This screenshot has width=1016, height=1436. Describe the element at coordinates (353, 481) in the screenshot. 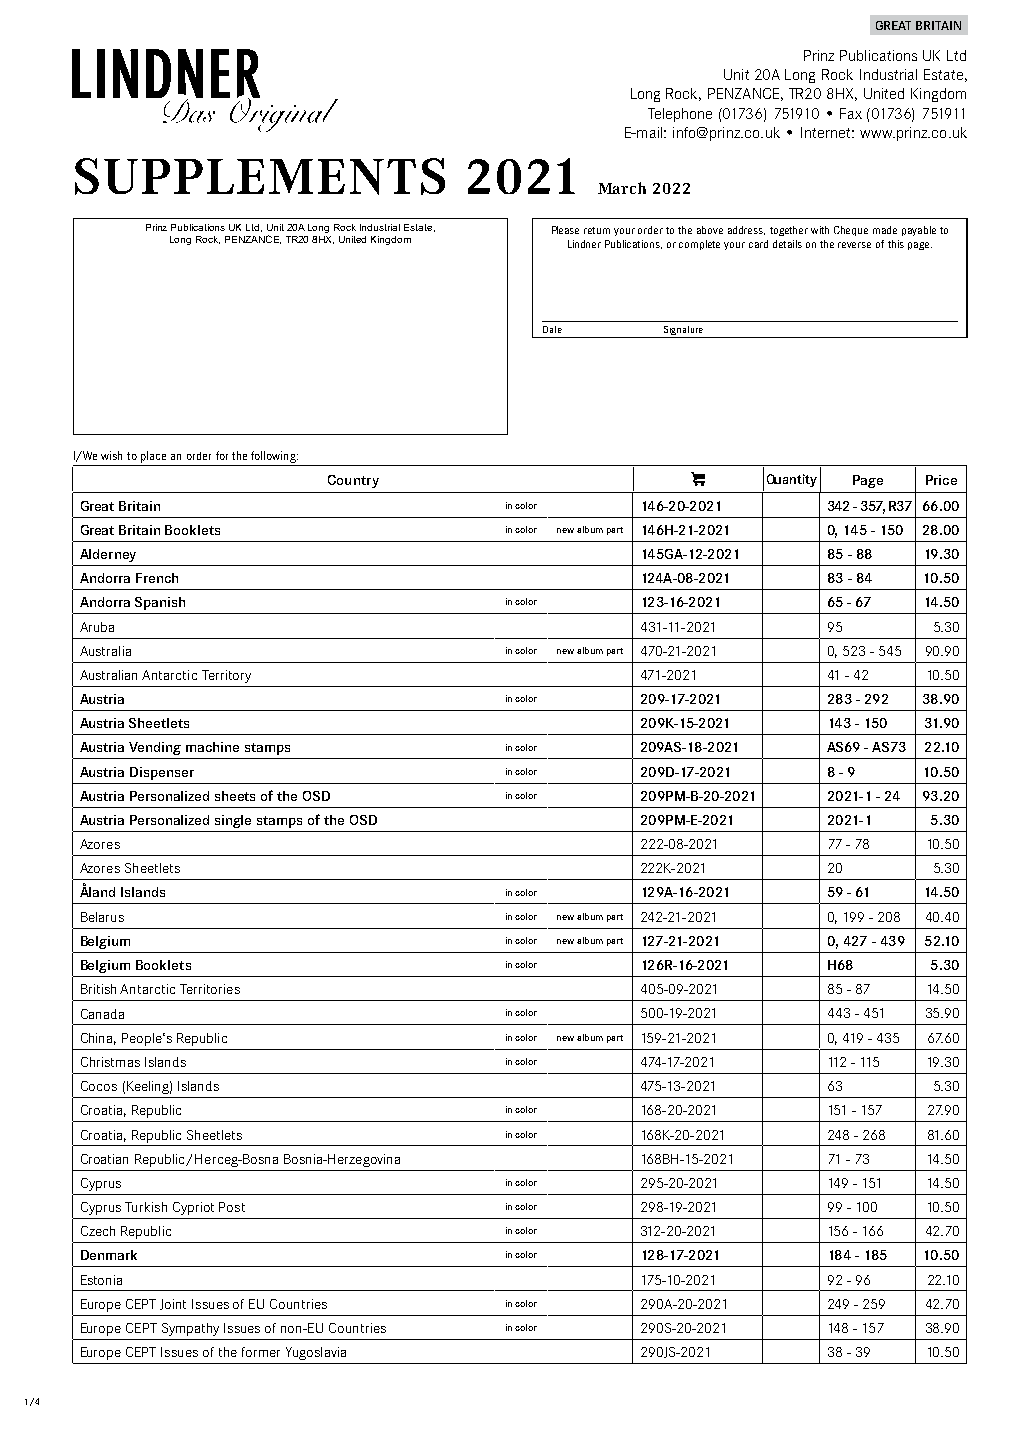

I see `Country` at that location.
